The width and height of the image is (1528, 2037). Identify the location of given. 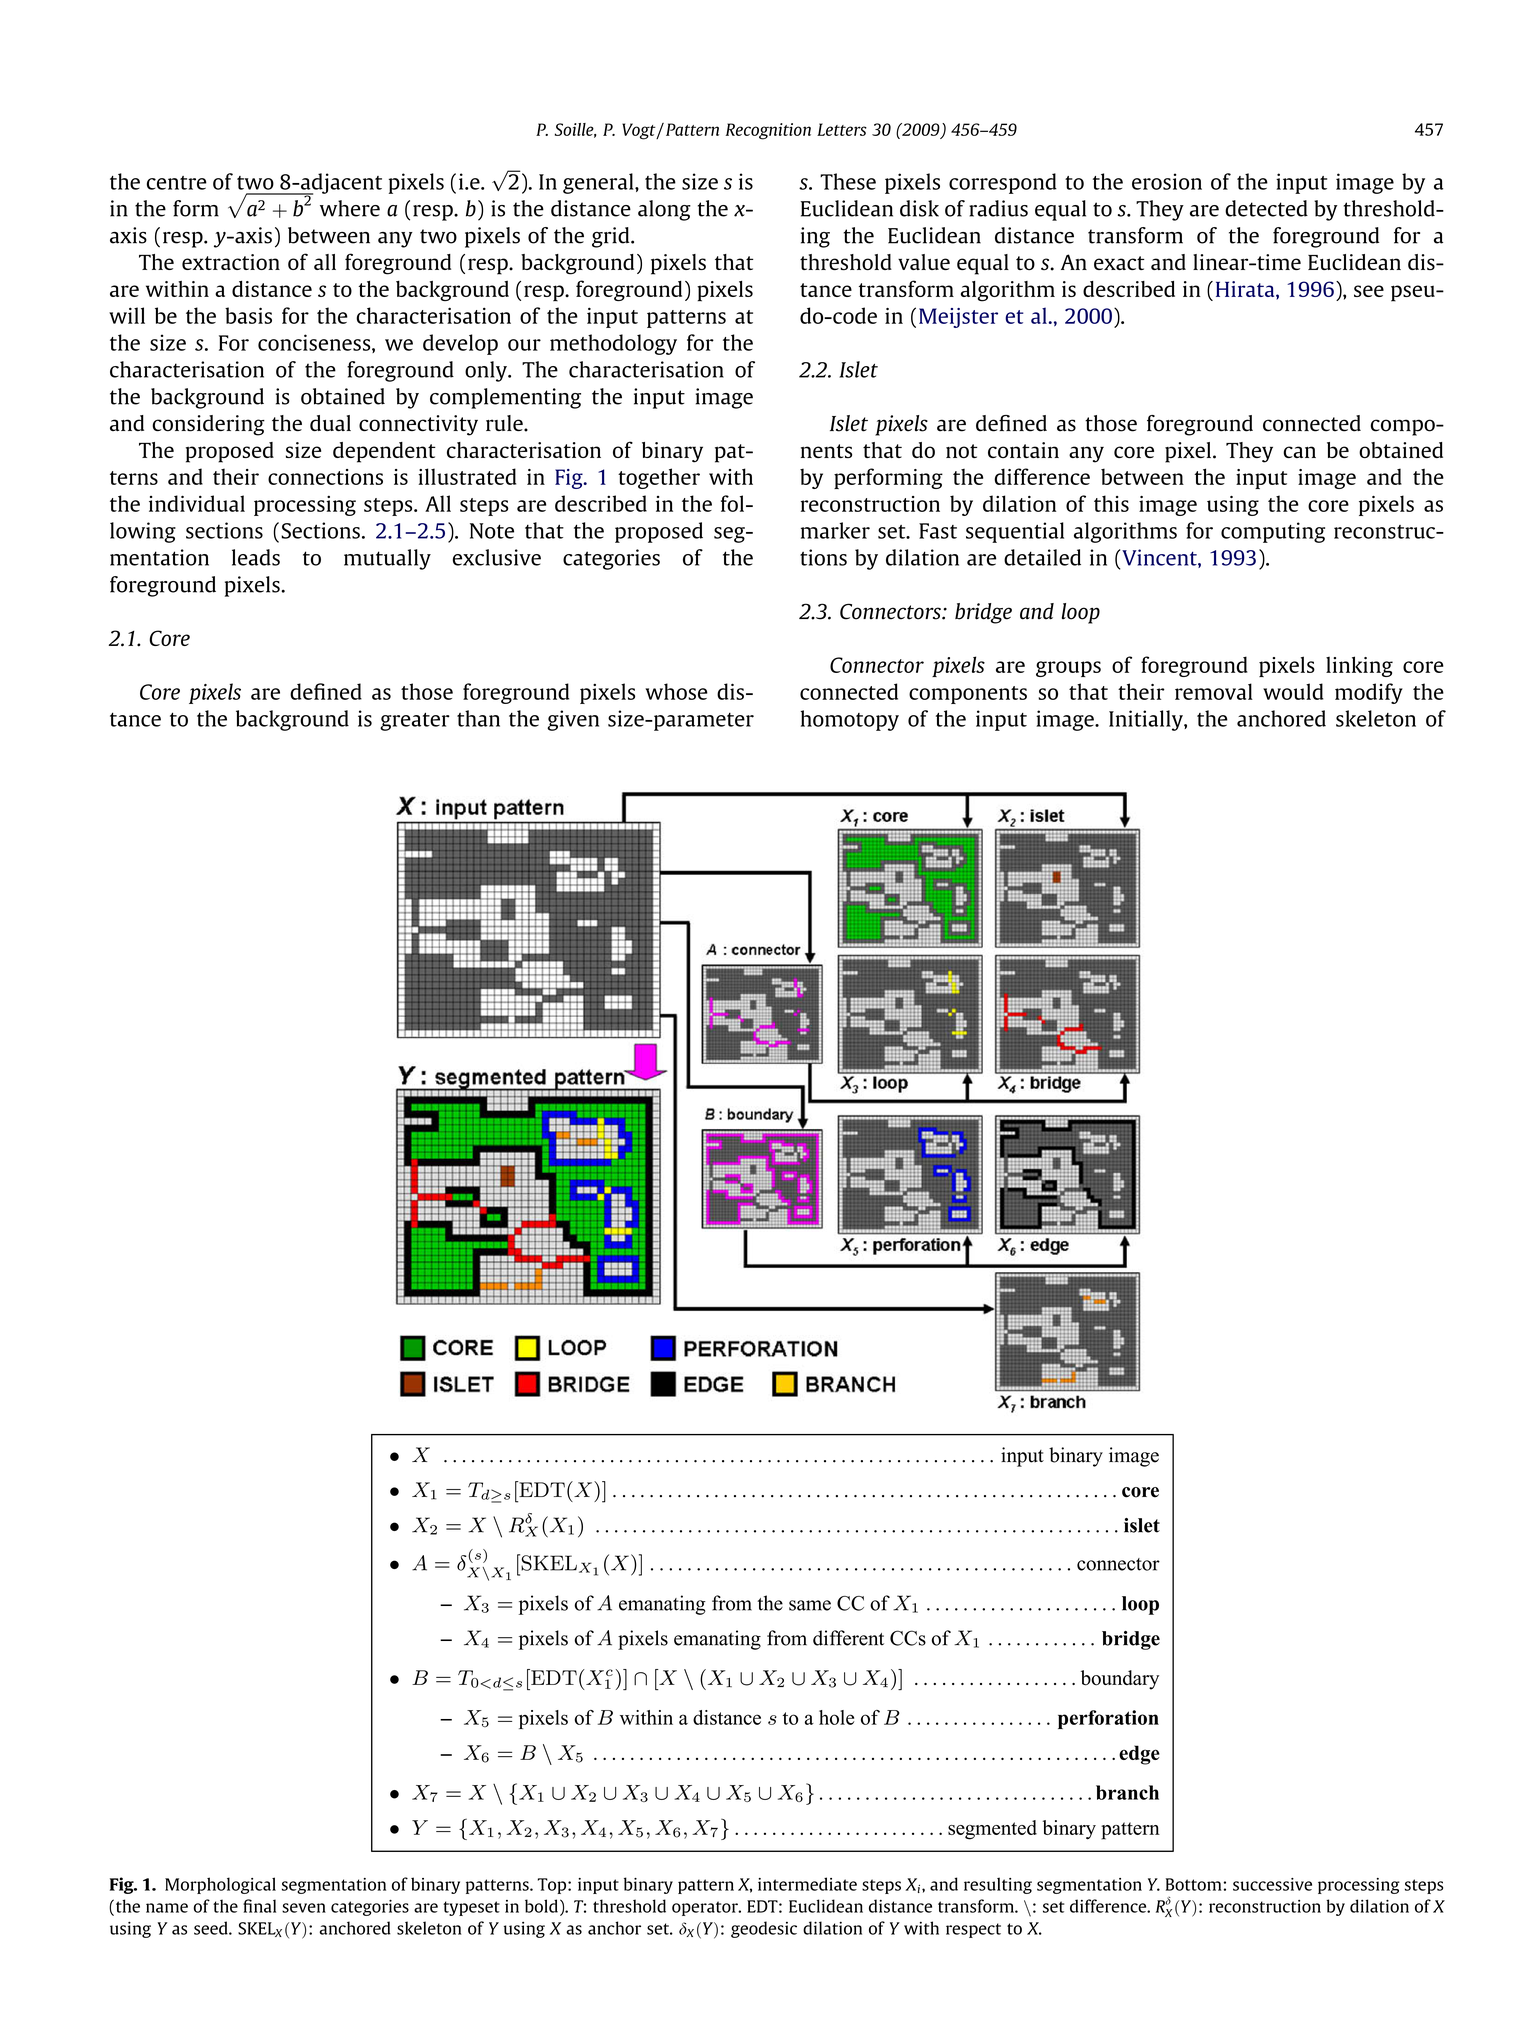
(573, 720).
